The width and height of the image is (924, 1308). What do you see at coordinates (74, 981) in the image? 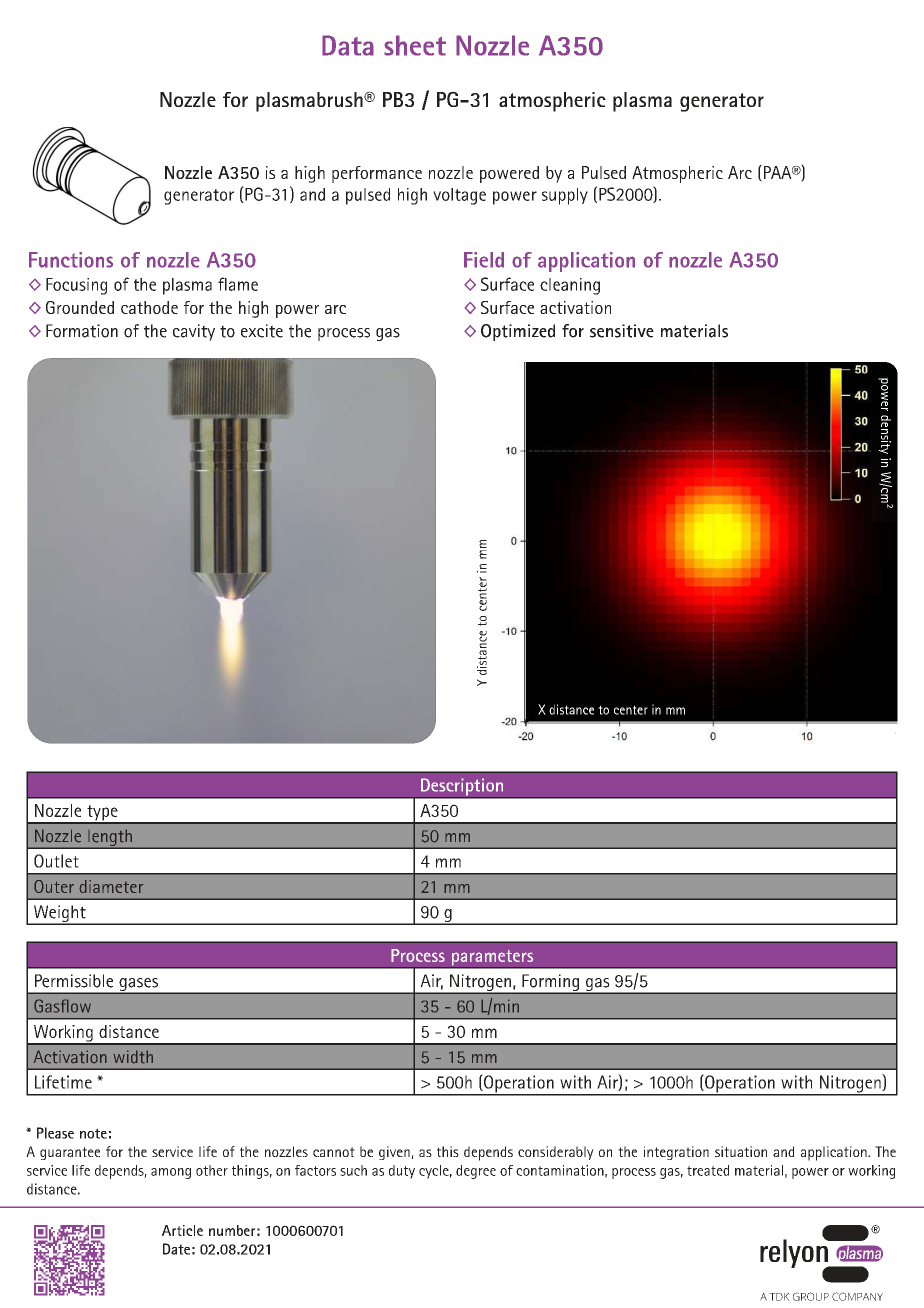
I see `Permissible` at bounding box center [74, 981].
